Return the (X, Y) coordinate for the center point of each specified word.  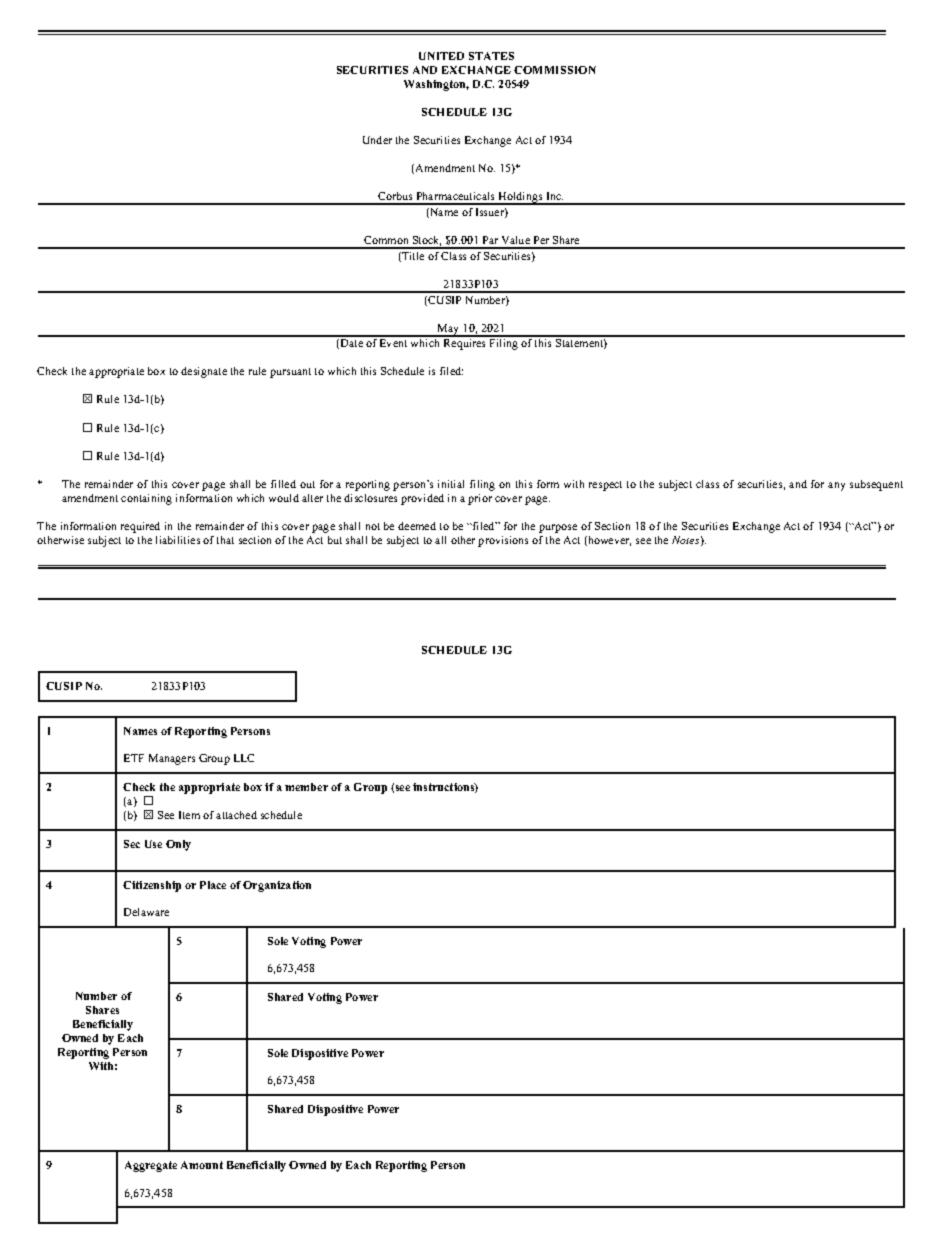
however (608, 541)
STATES (491, 56)
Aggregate (151, 1166)
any (836, 486)
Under (377, 140)
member (306, 787)
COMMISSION (555, 70)
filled (283, 484)
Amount (202, 1165)
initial (451, 484)
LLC (244, 758)
